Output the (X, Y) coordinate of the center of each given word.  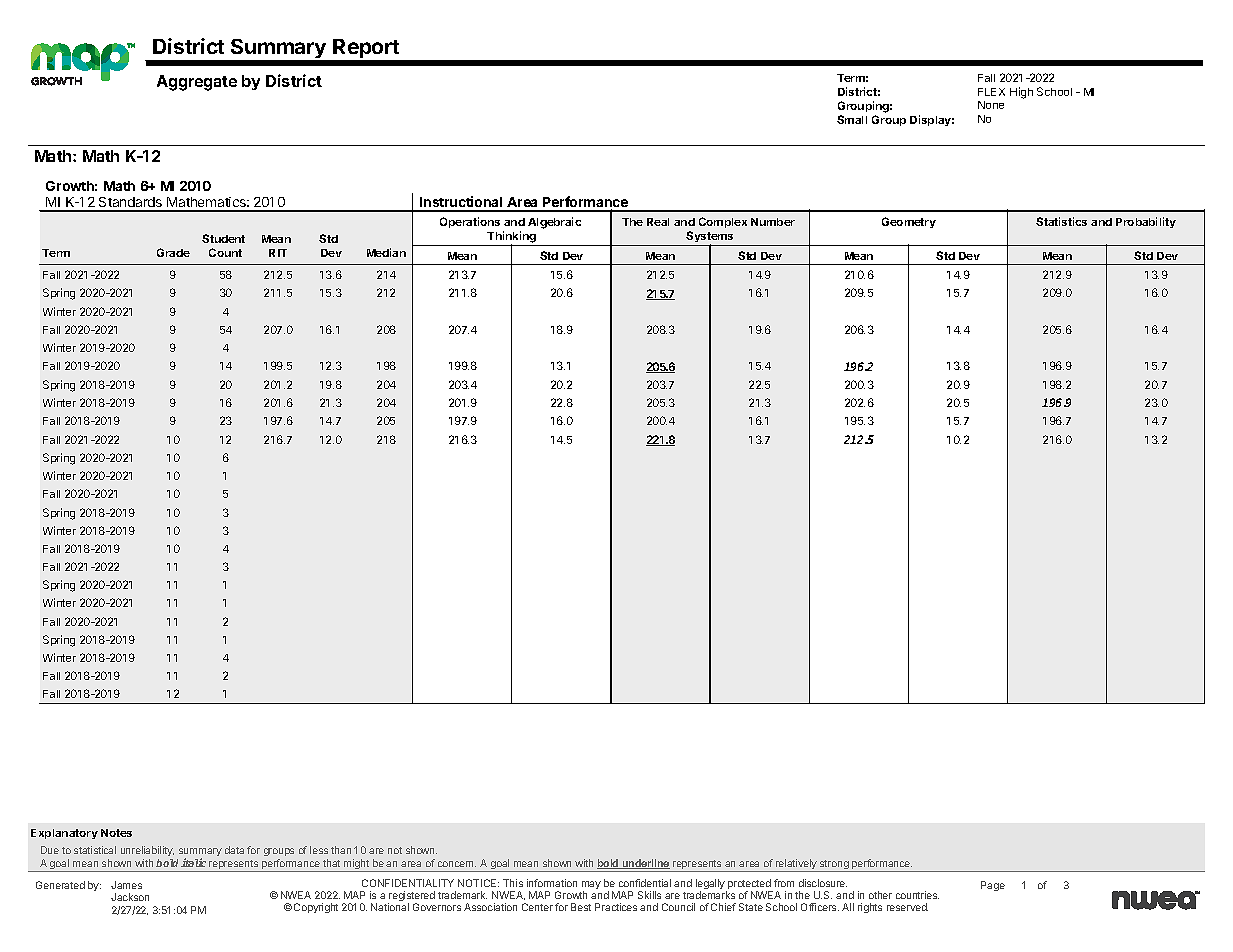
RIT (278, 253)
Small (852, 119)
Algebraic (554, 223)
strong (834, 866)
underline (645, 864)
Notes (116, 833)
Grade (173, 252)
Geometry (909, 222)
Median (386, 252)
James (126, 885)
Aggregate (197, 83)
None (991, 105)
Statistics (1061, 221)
